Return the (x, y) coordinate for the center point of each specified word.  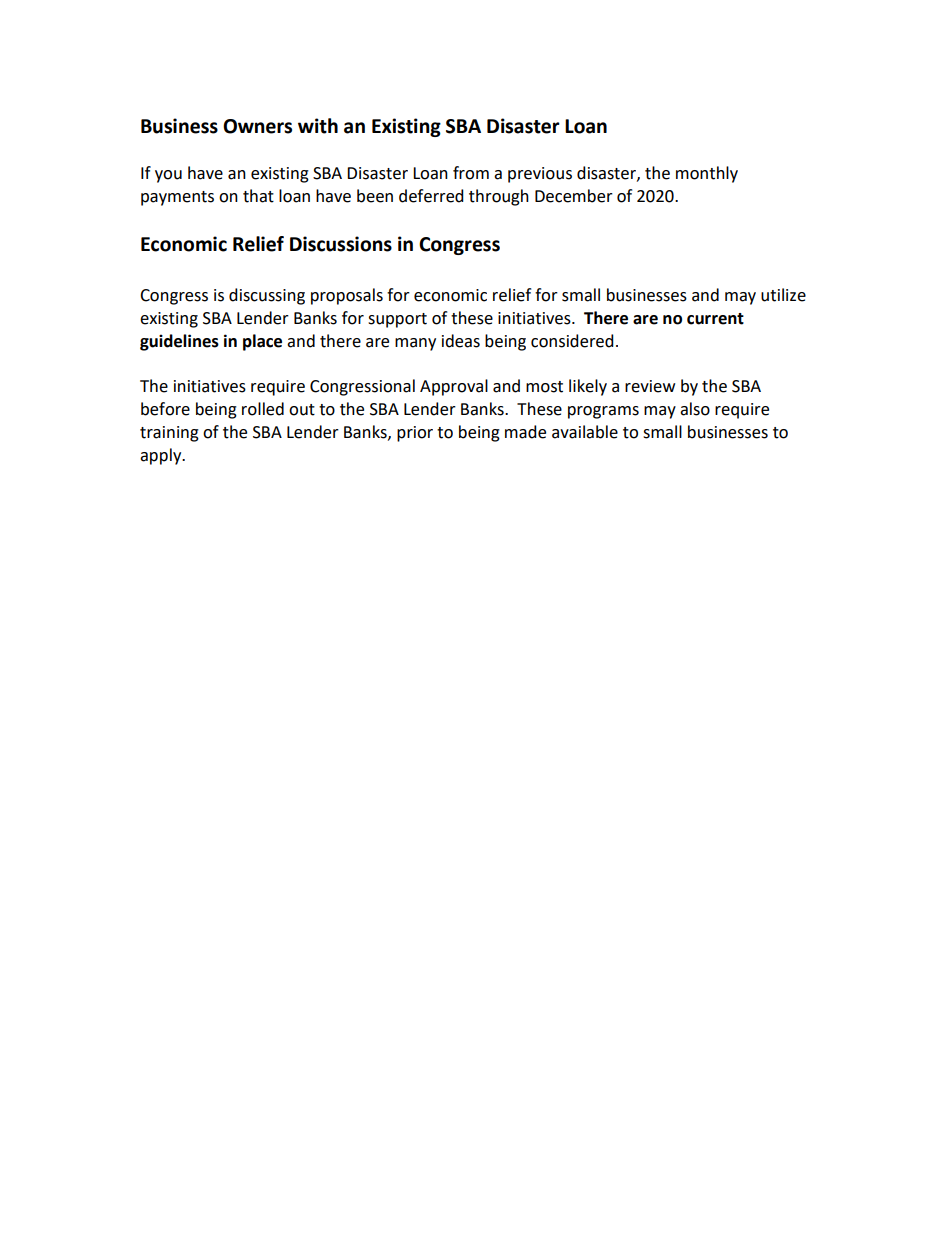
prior (415, 434)
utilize (783, 295)
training (169, 434)
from (471, 173)
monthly (707, 174)
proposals (347, 296)
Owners (257, 126)
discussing (267, 296)
